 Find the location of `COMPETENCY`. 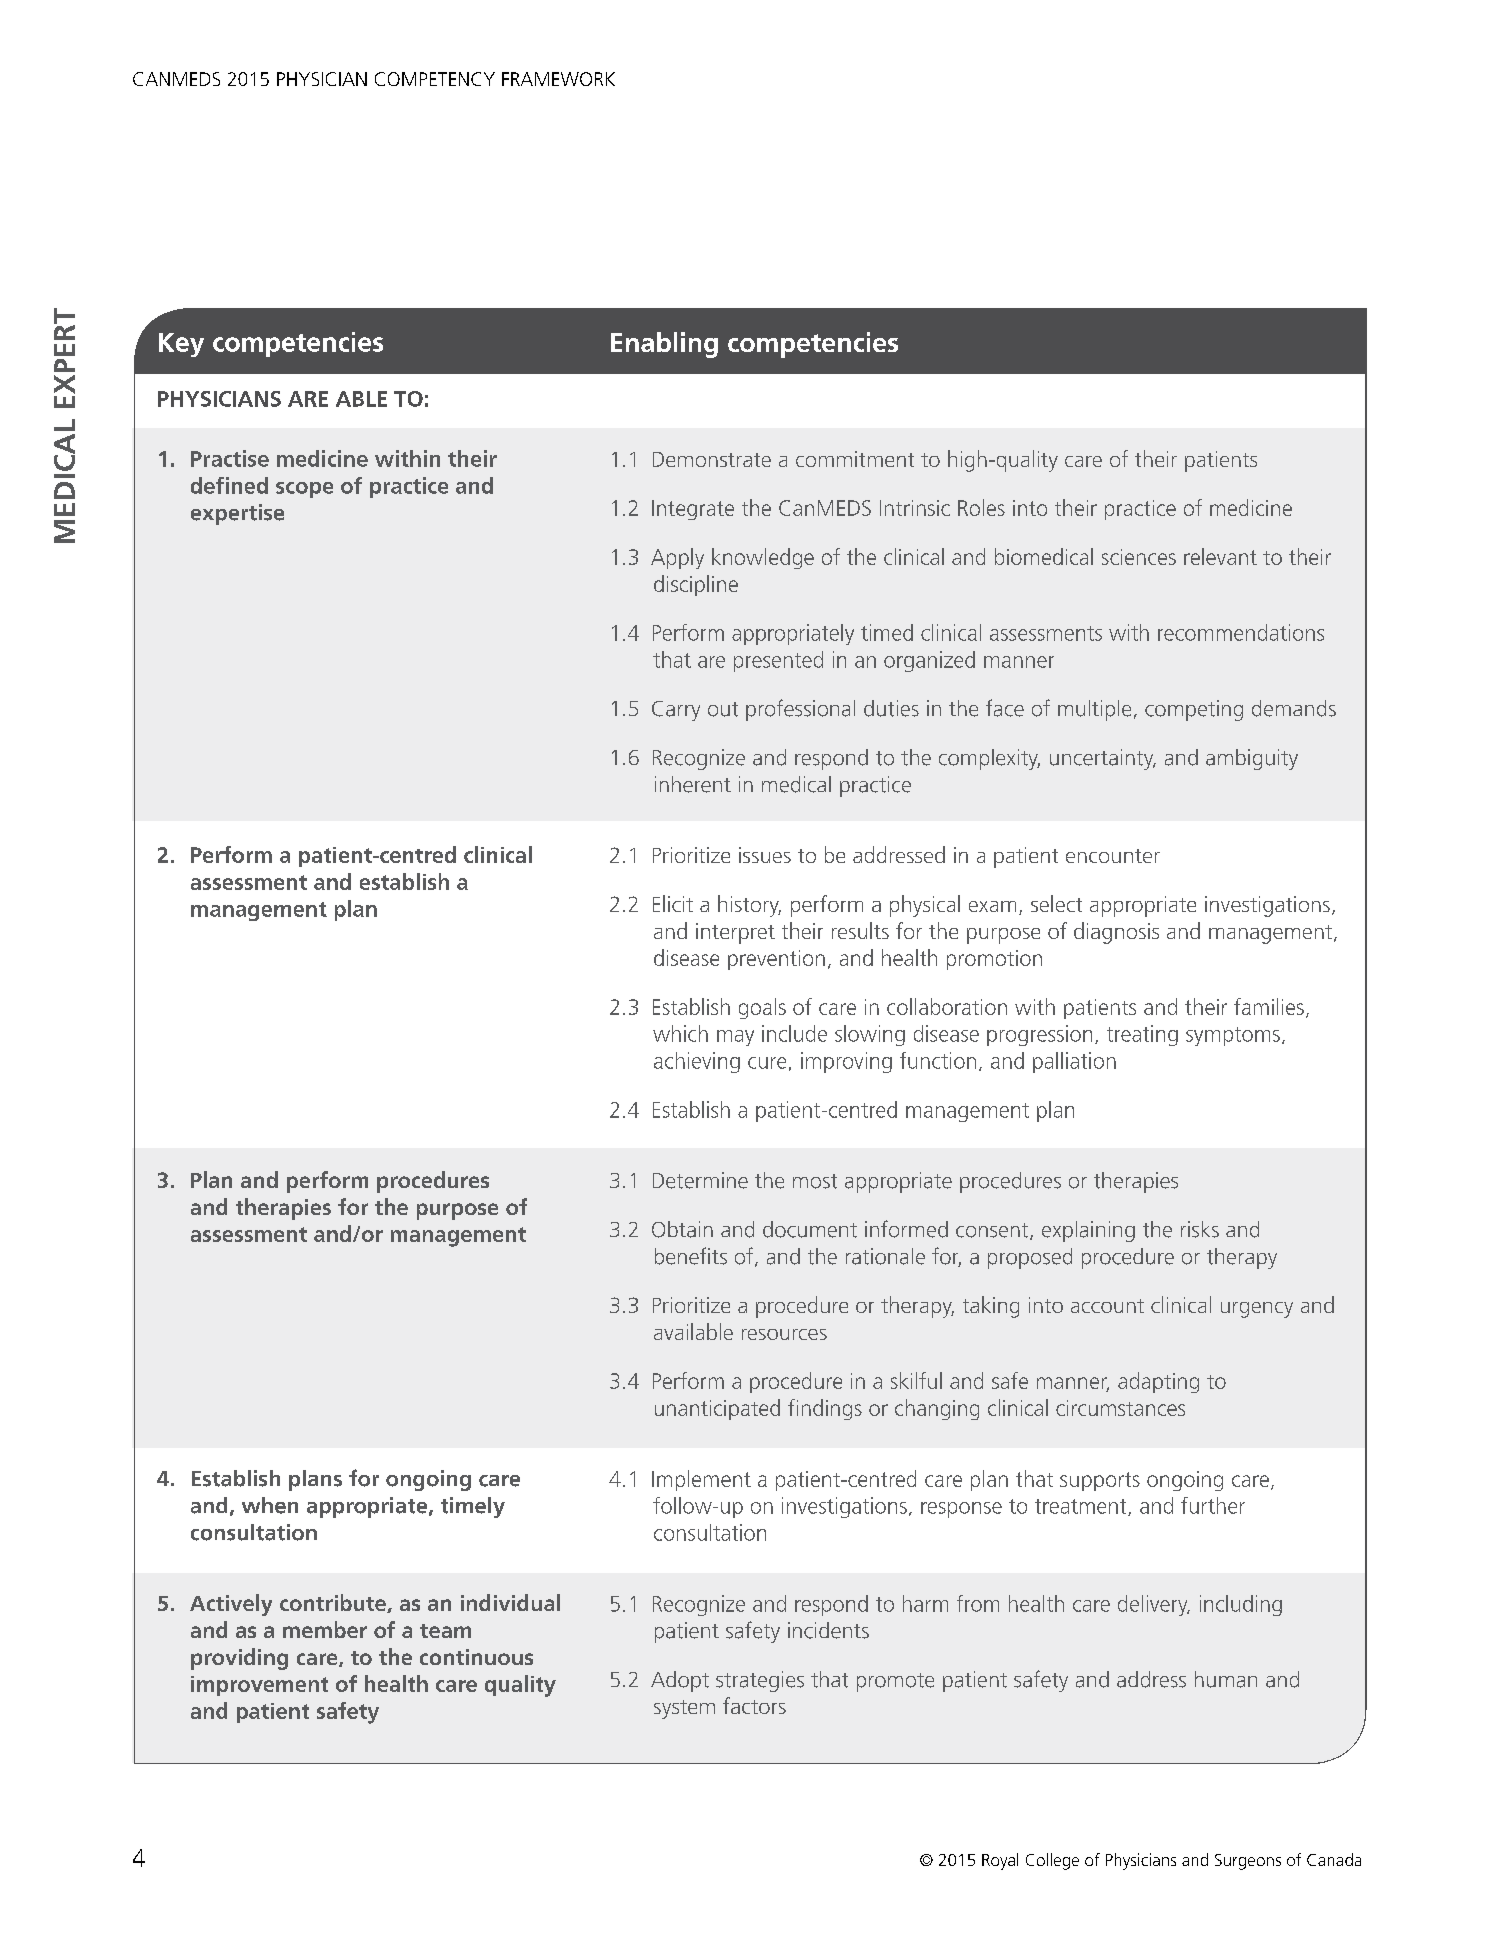

COMPETENCY is located at coordinates (435, 79).
